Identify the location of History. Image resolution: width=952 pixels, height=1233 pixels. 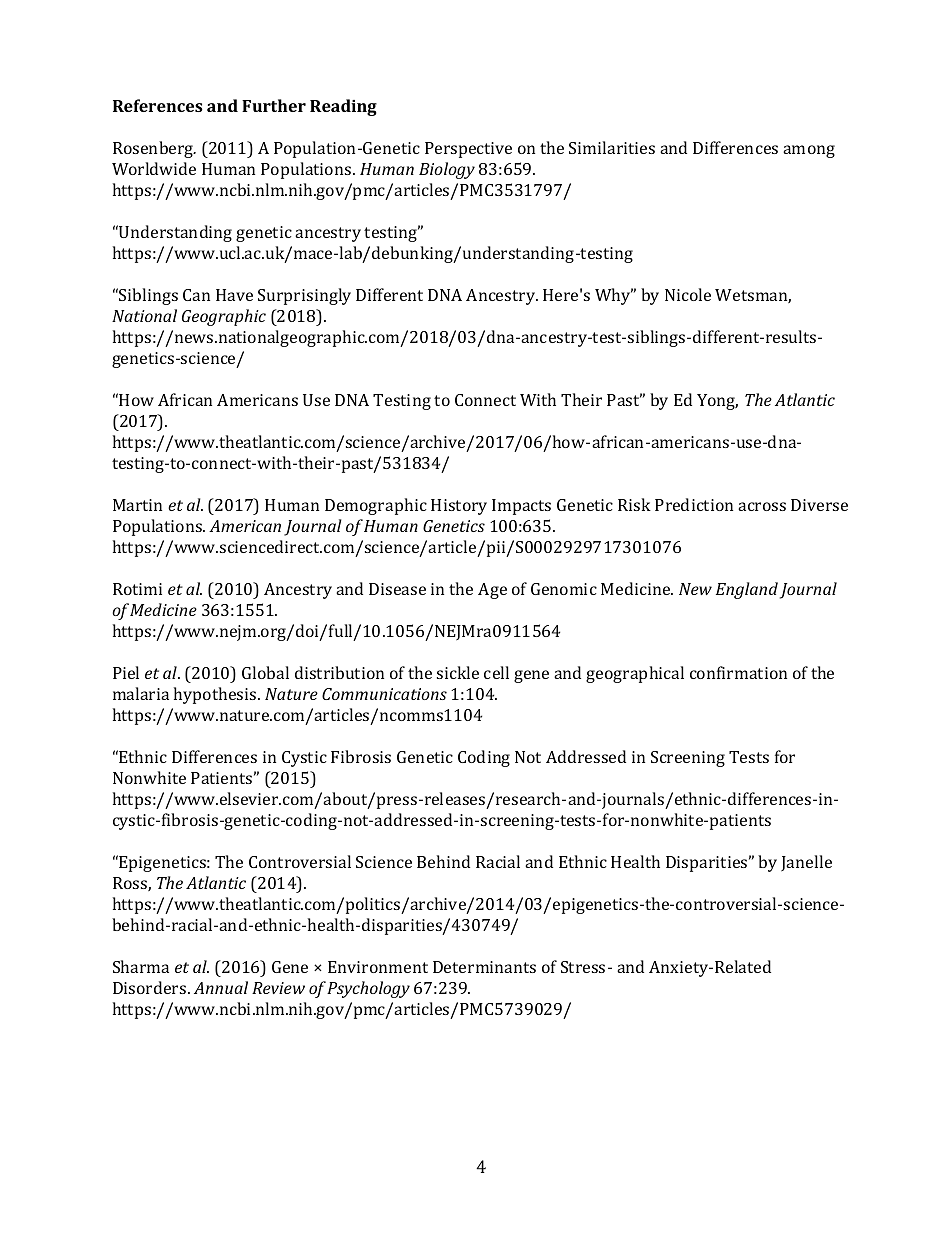
(459, 507).
